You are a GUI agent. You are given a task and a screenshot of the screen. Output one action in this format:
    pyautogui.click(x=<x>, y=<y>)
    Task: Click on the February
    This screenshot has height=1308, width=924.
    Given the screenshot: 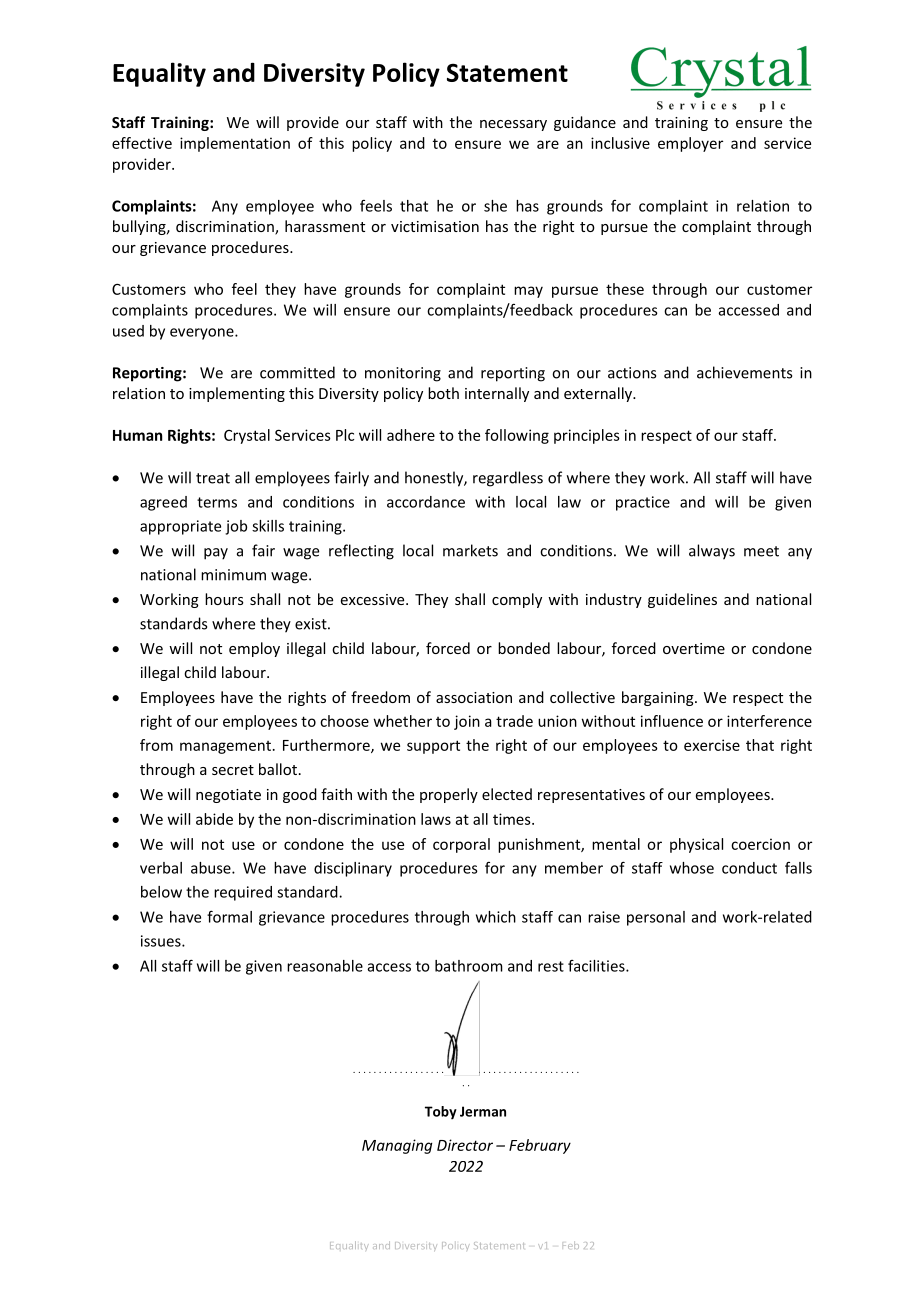 What is the action you would take?
    pyautogui.click(x=540, y=1146)
